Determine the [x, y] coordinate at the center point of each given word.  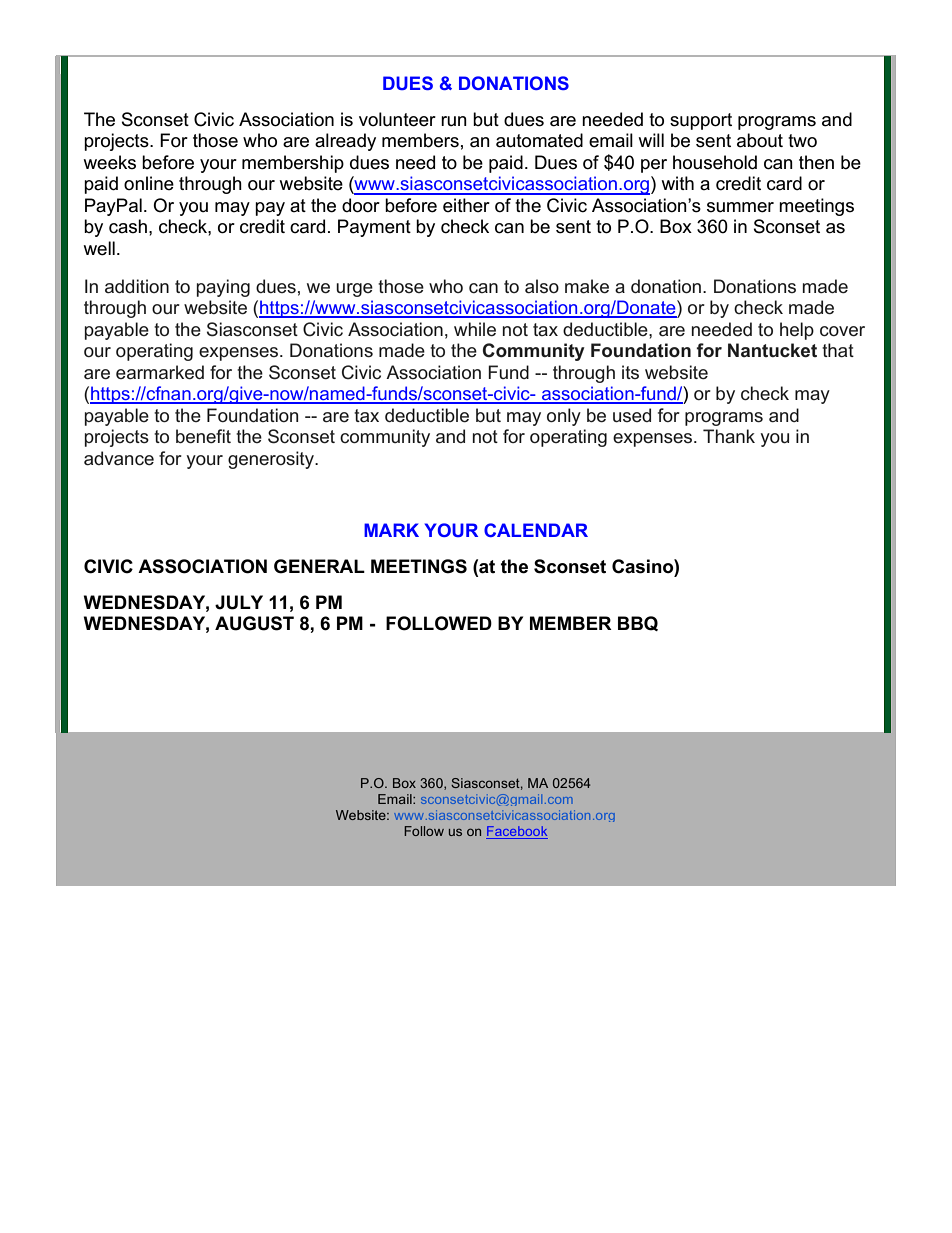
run [454, 121]
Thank [729, 436]
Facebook [517, 832]
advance [119, 458]
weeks [109, 162]
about [760, 140]
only [564, 417]
